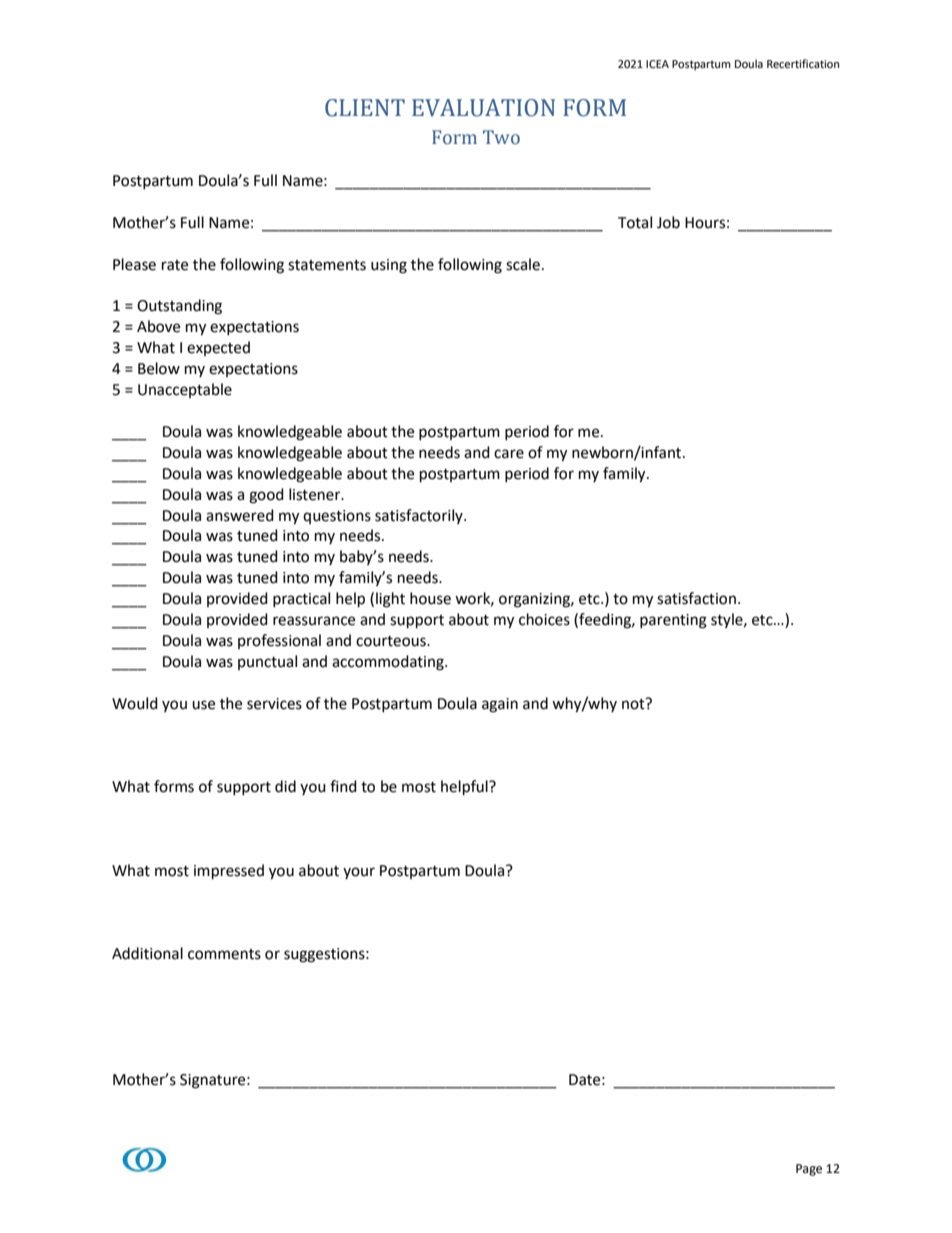 This screenshot has height=1233, width=952. I want to click on answered, so click(240, 515).
